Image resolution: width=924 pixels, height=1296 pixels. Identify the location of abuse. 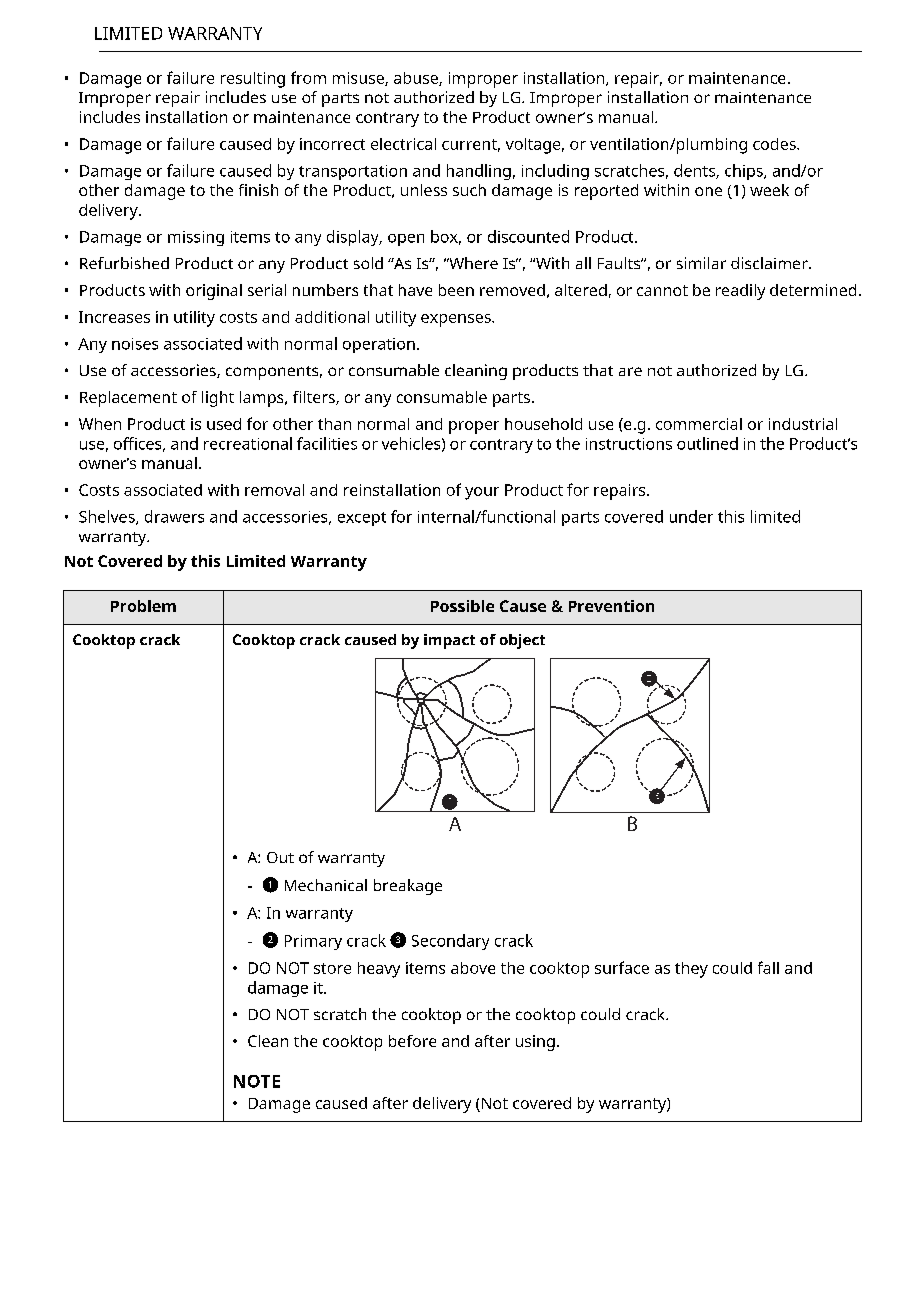
(417, 79).
